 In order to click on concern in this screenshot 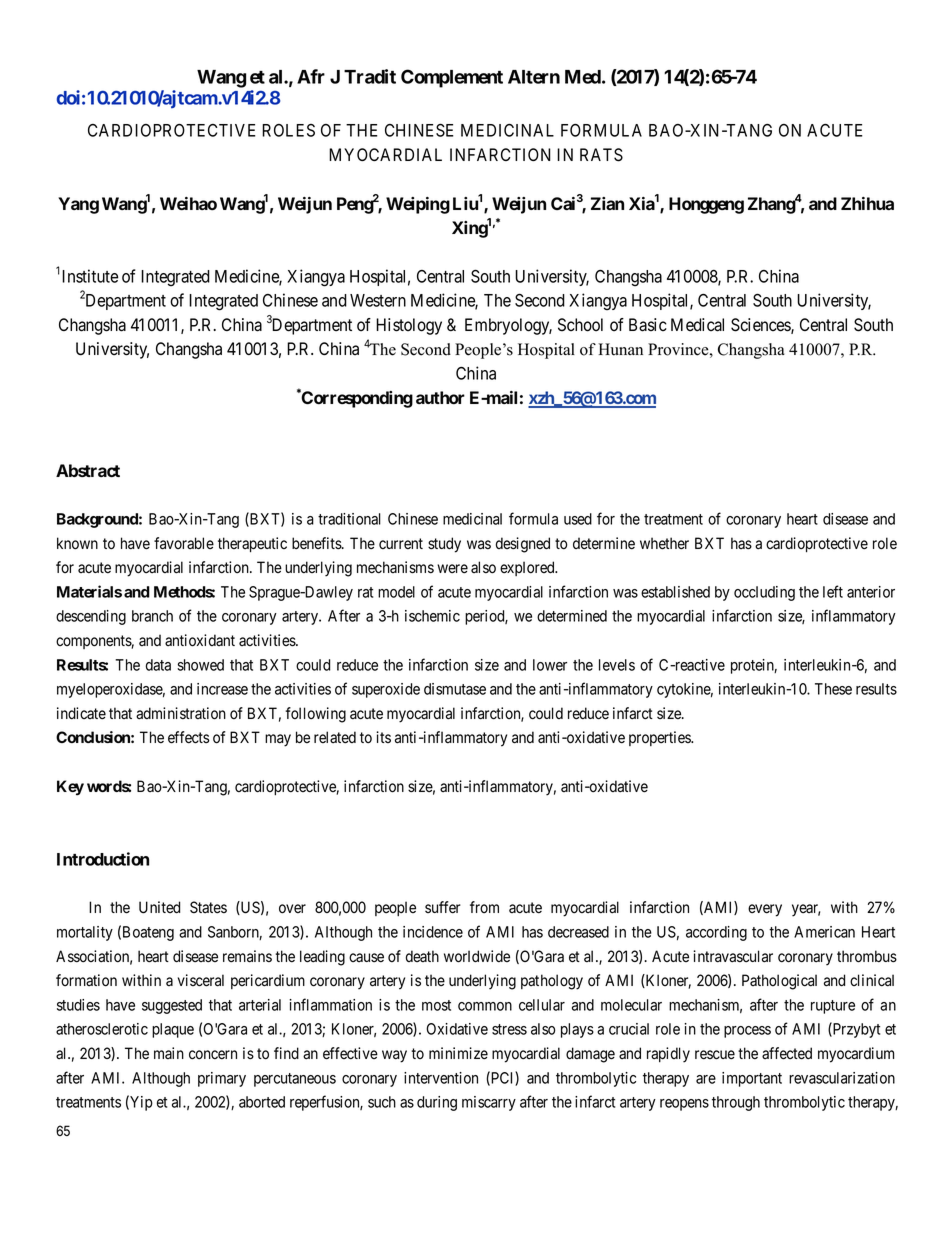, I will do `click(213, 1055)`.
